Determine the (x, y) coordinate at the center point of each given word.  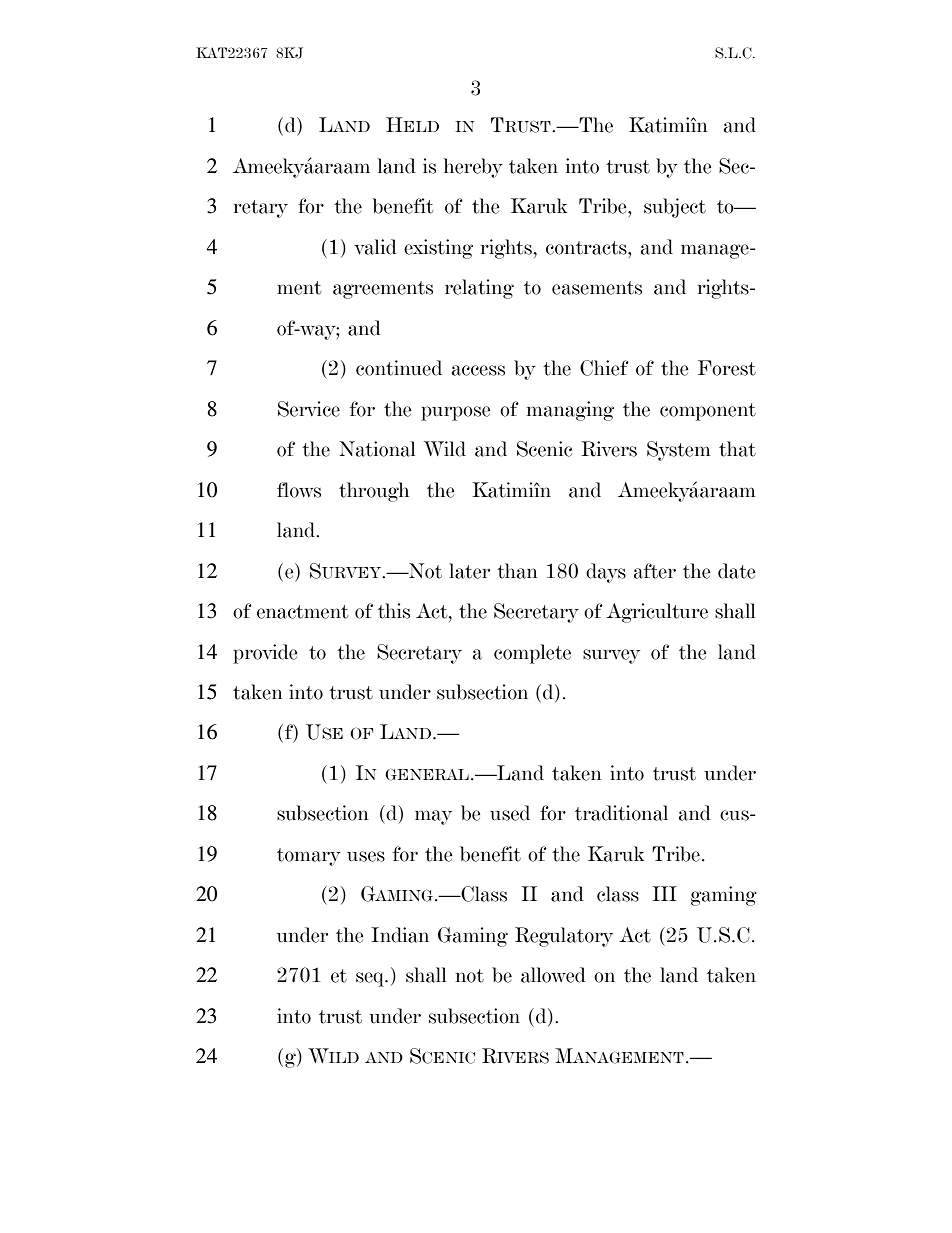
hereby (473, 168)
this (394, 611)
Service (309, 409)
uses (366, 856)
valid (375, 247)
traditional (621, 813)
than (517, 571)
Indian (400, 935)
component (708, 412)
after (655, 571)
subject (675, 208)
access (478, 370)
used (510, 813)
